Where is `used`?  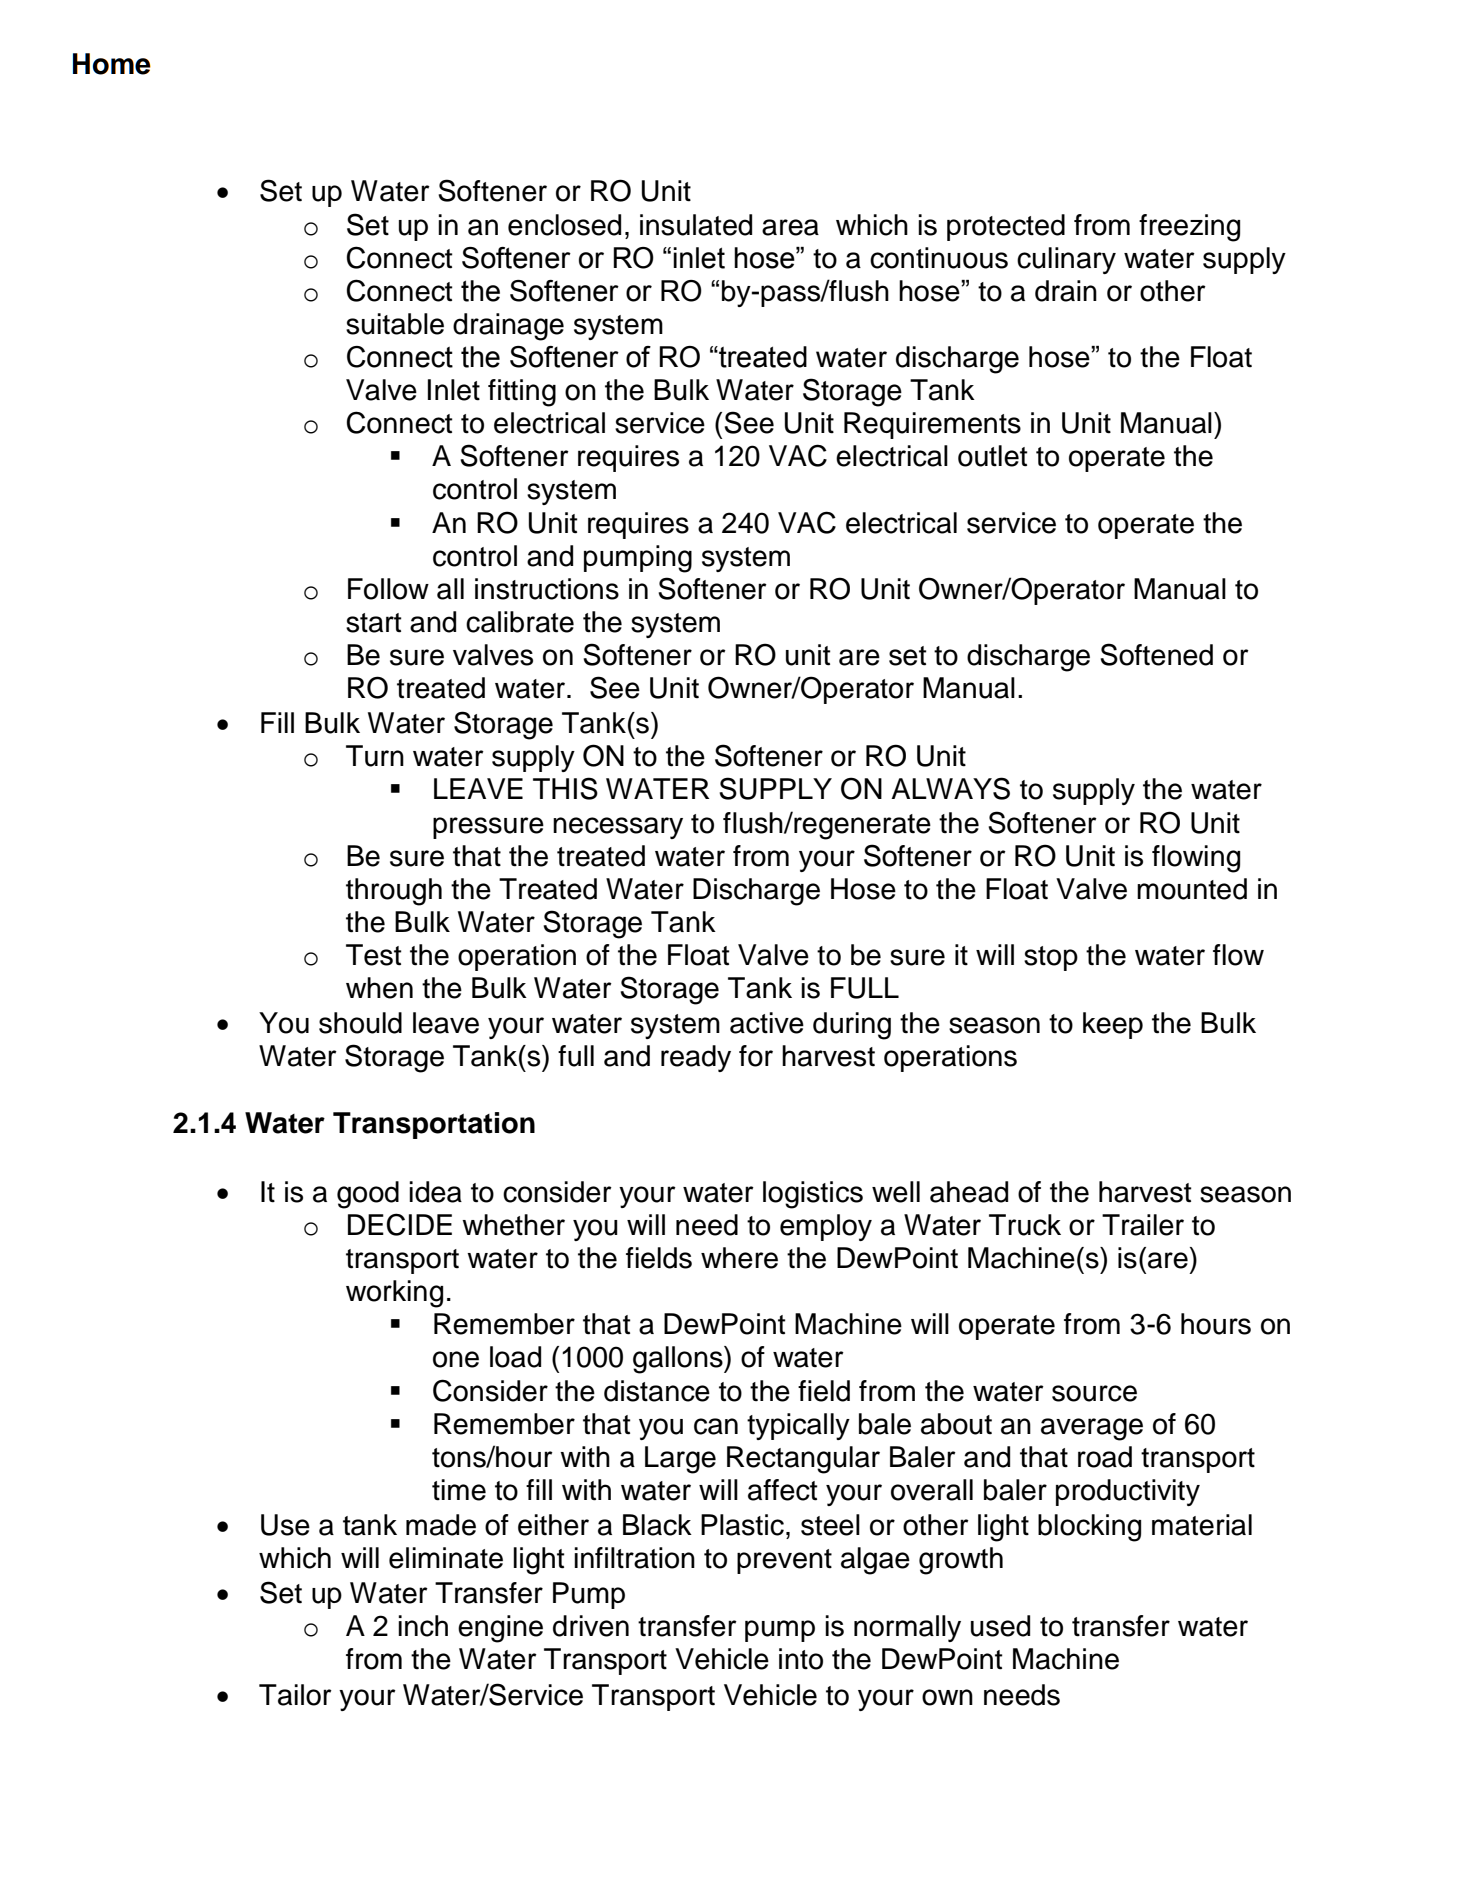 used is located at coordinates (1000, 1626).
